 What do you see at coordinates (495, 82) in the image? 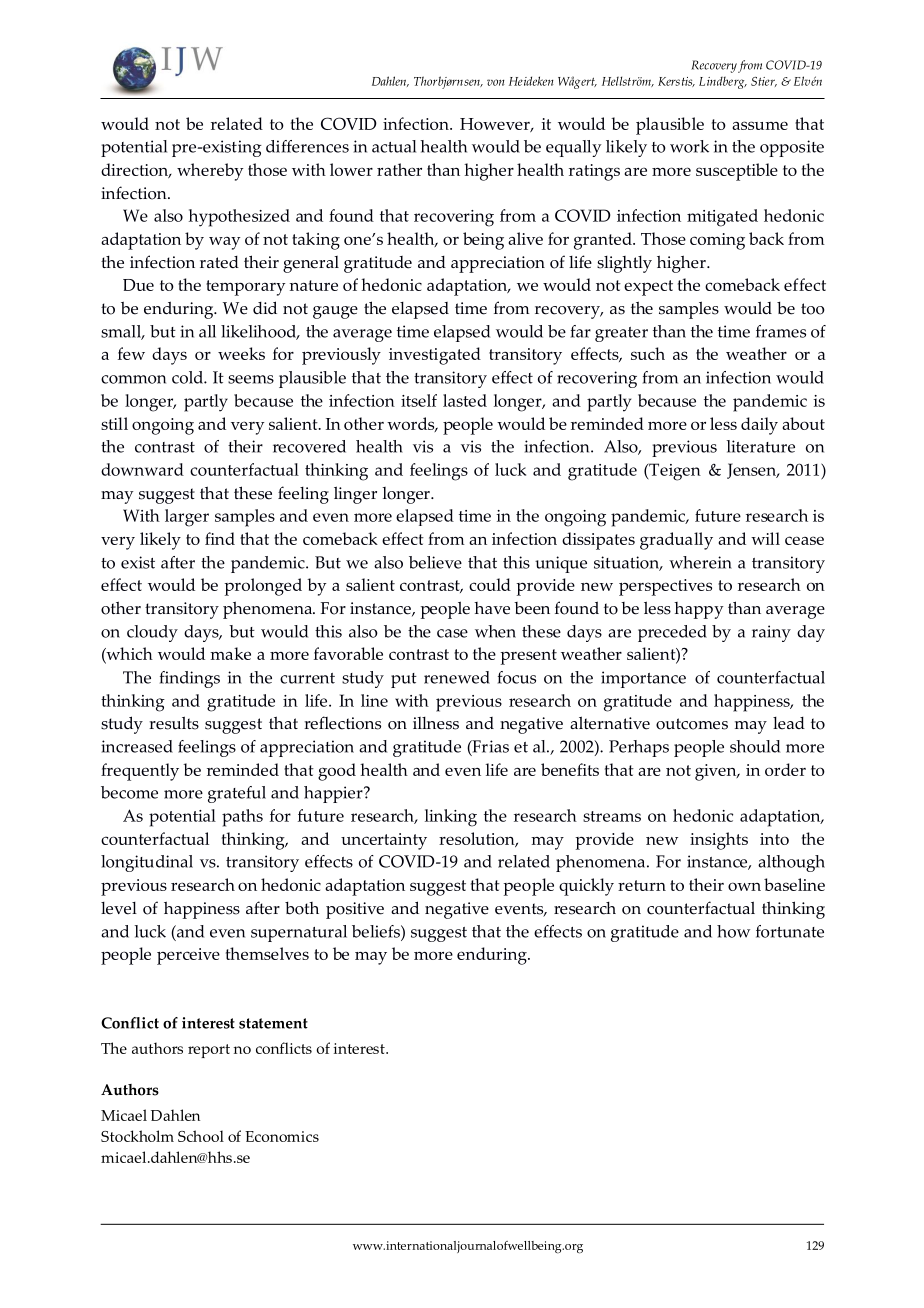
I see `von` at bounding box center [495, 82].
